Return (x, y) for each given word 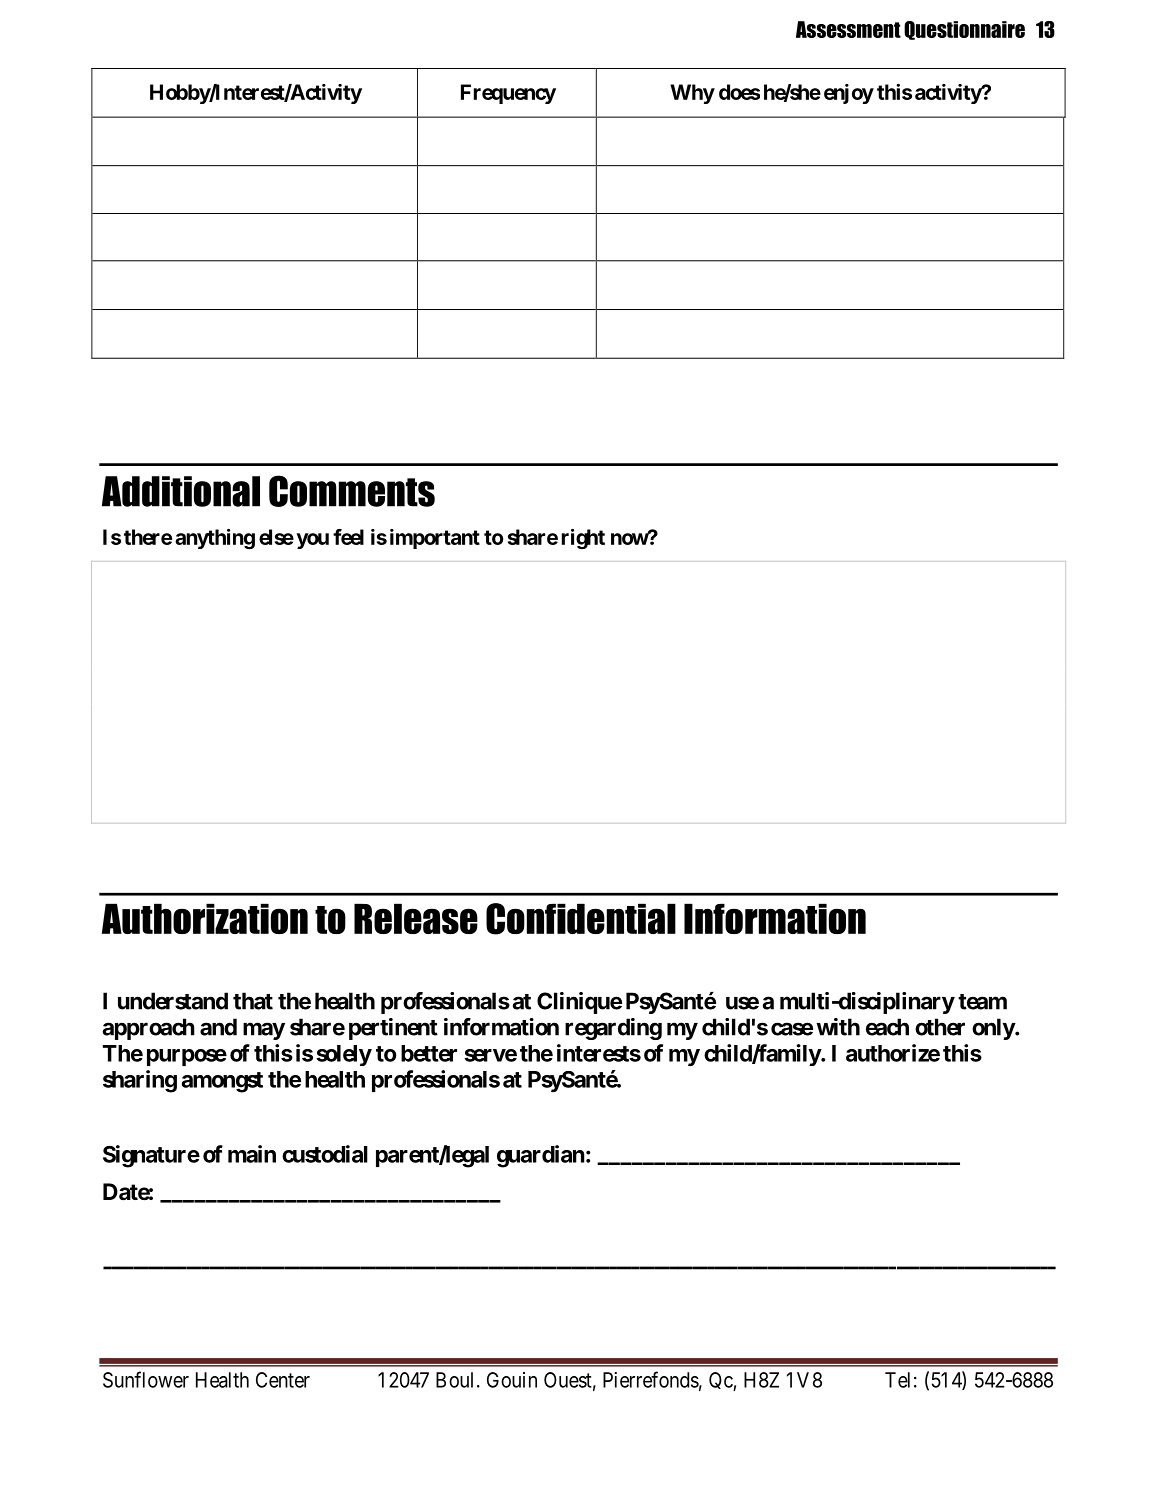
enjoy (849, 94)
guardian (541, 1156)
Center (283, 1380)
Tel (897, 1380)
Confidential (581, 919)
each (887, 1027)
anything (215, 539)
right (583, 539)
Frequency (508, 94)
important (435, 539)
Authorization (205, 918)
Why (692, 94)
